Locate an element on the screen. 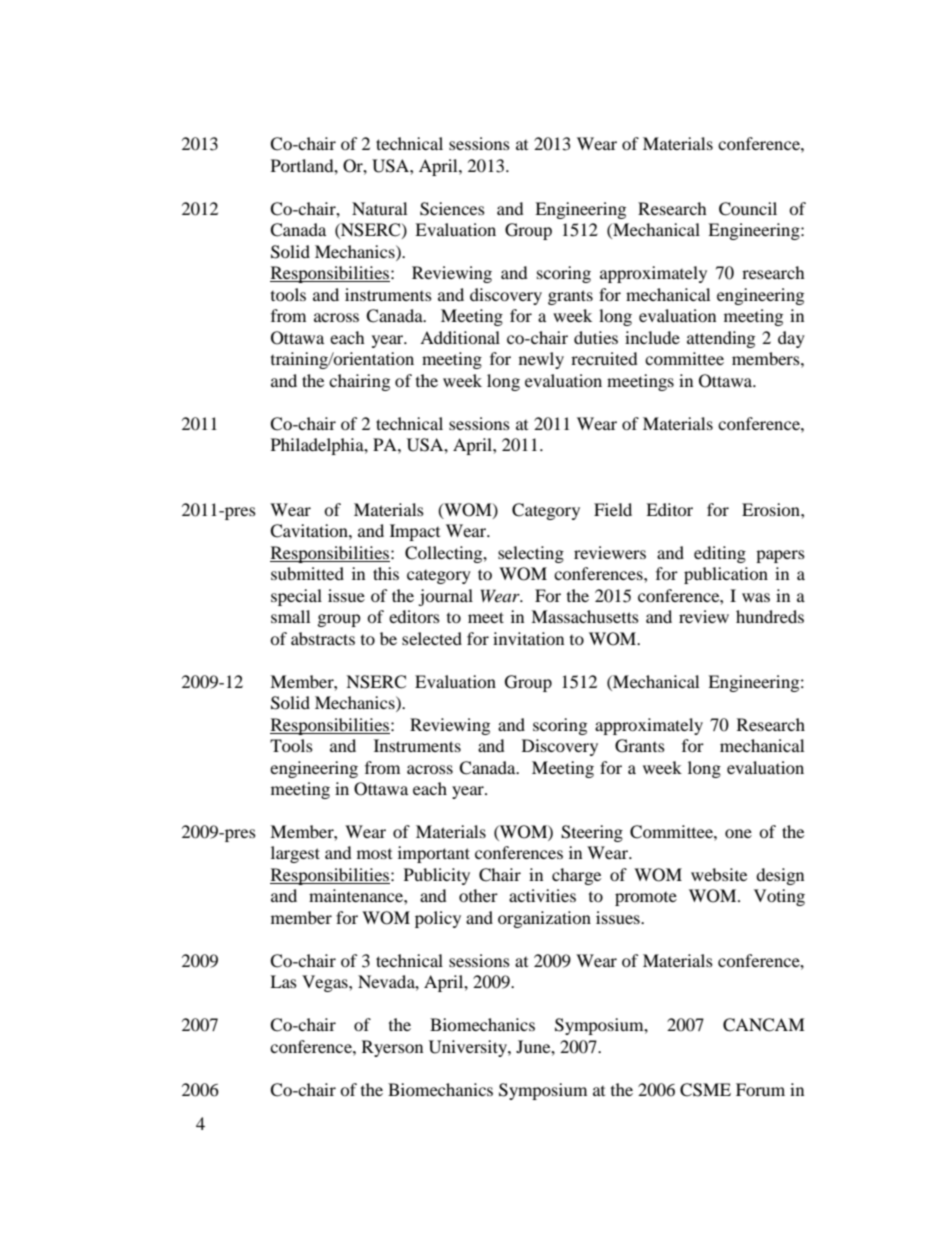  Council is located at coordinates (748, 209).
